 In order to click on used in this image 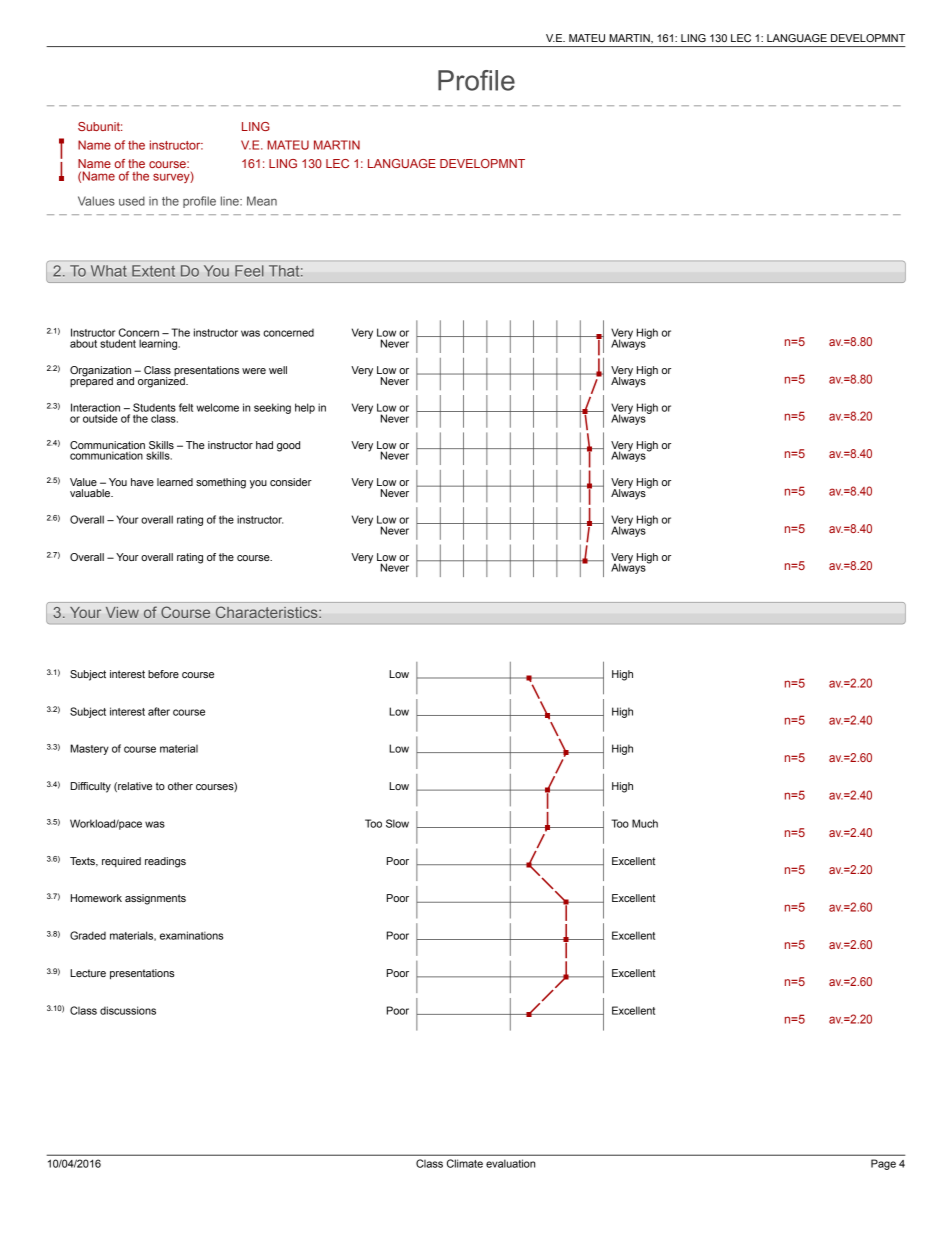, I will do `click(132, 201)`.
